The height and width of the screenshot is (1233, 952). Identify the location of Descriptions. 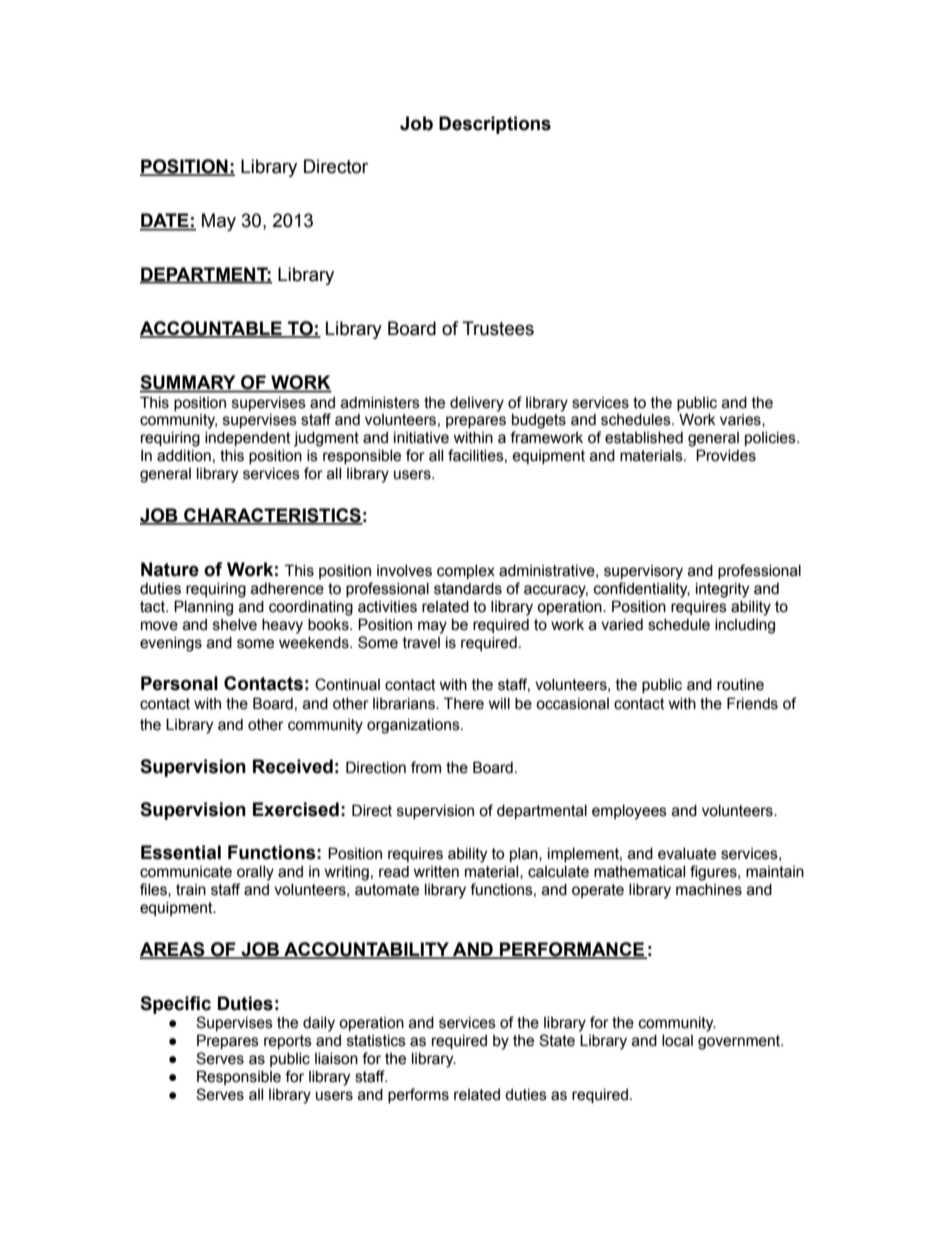
(495, 125).
